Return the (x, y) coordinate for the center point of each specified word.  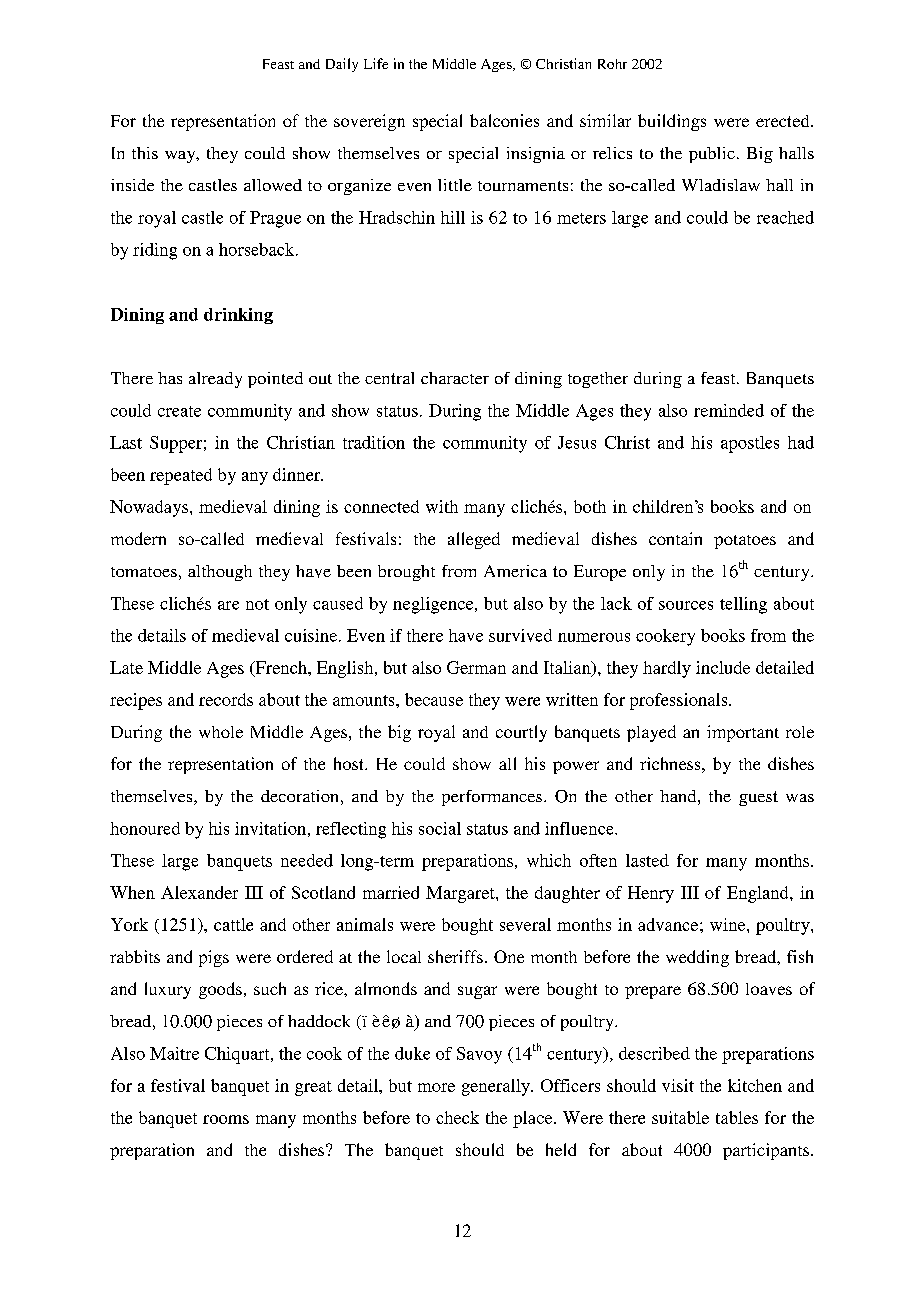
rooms (226, 1119)
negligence (434, 605)
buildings (672, 122)
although (220, 573)
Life (376, 63)
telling (743, 605)
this (145, 153)
